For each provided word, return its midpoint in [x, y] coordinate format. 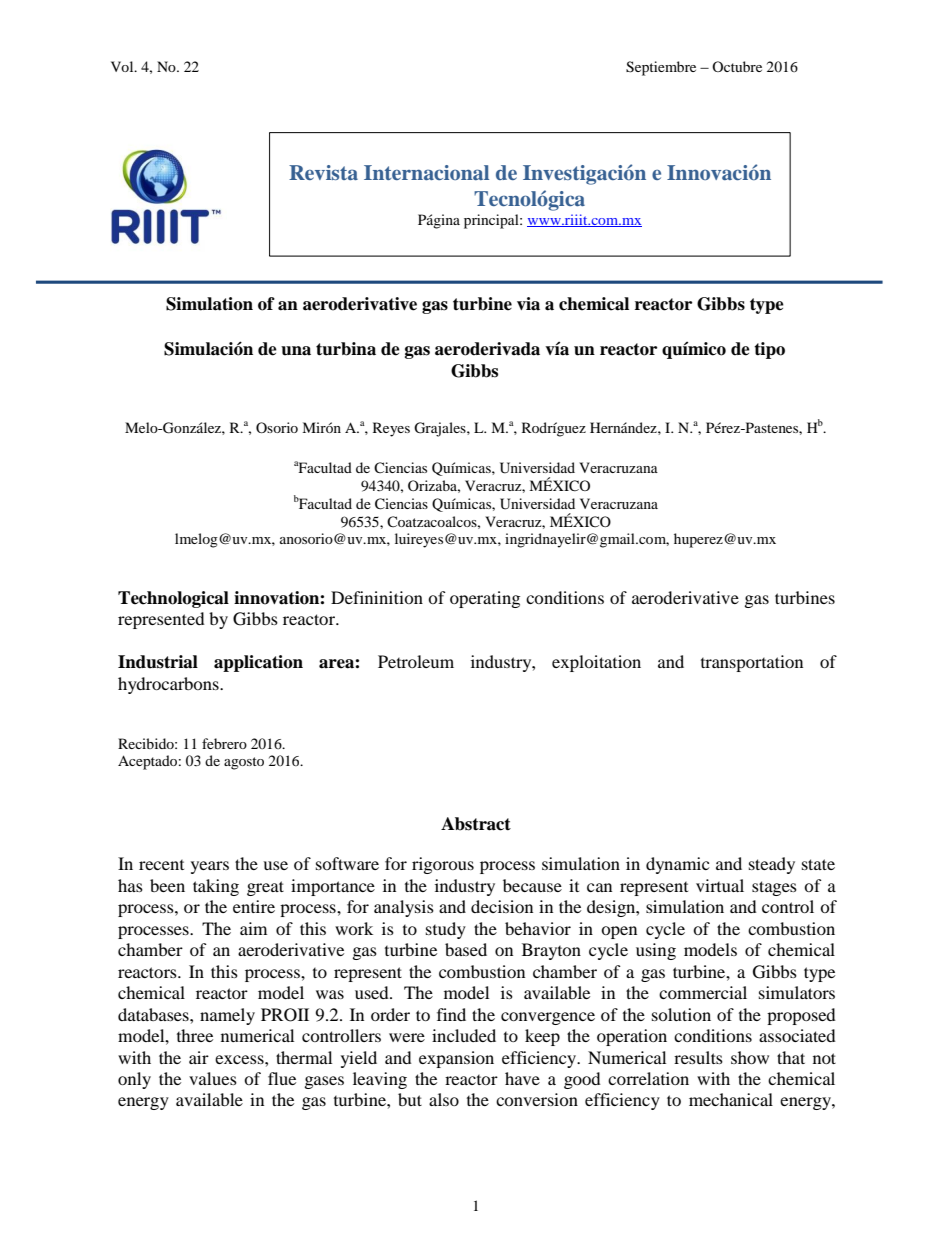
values [213, 1078]
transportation [752, 663]
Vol [123, 66]
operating [485, 599]
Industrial [158, 662]
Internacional [426, 172]
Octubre [737, 66]
